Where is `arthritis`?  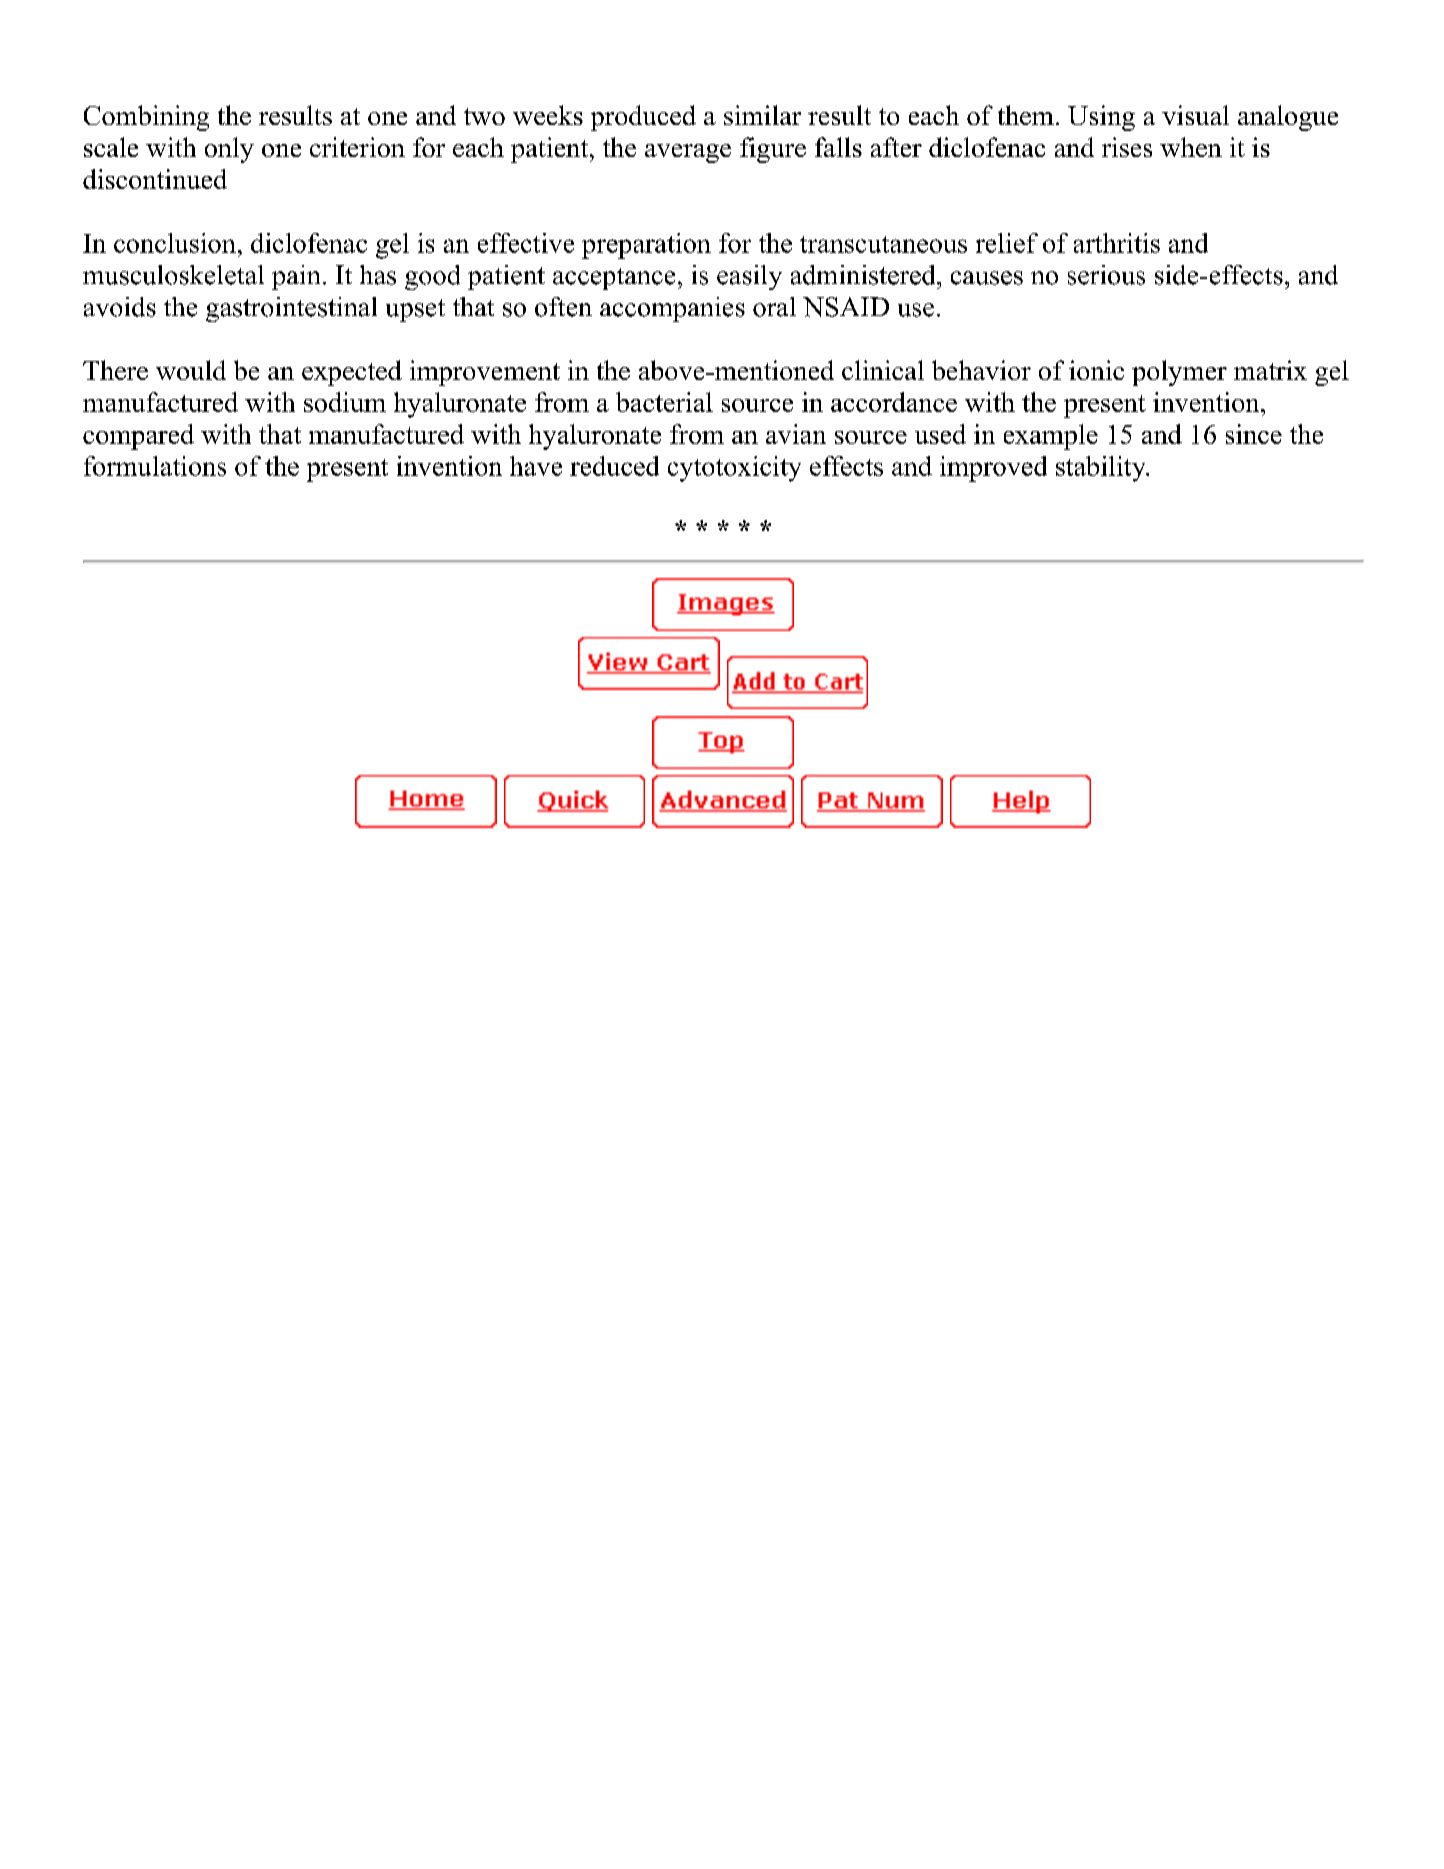
arthritis is located at coordinates (1117, 243).
